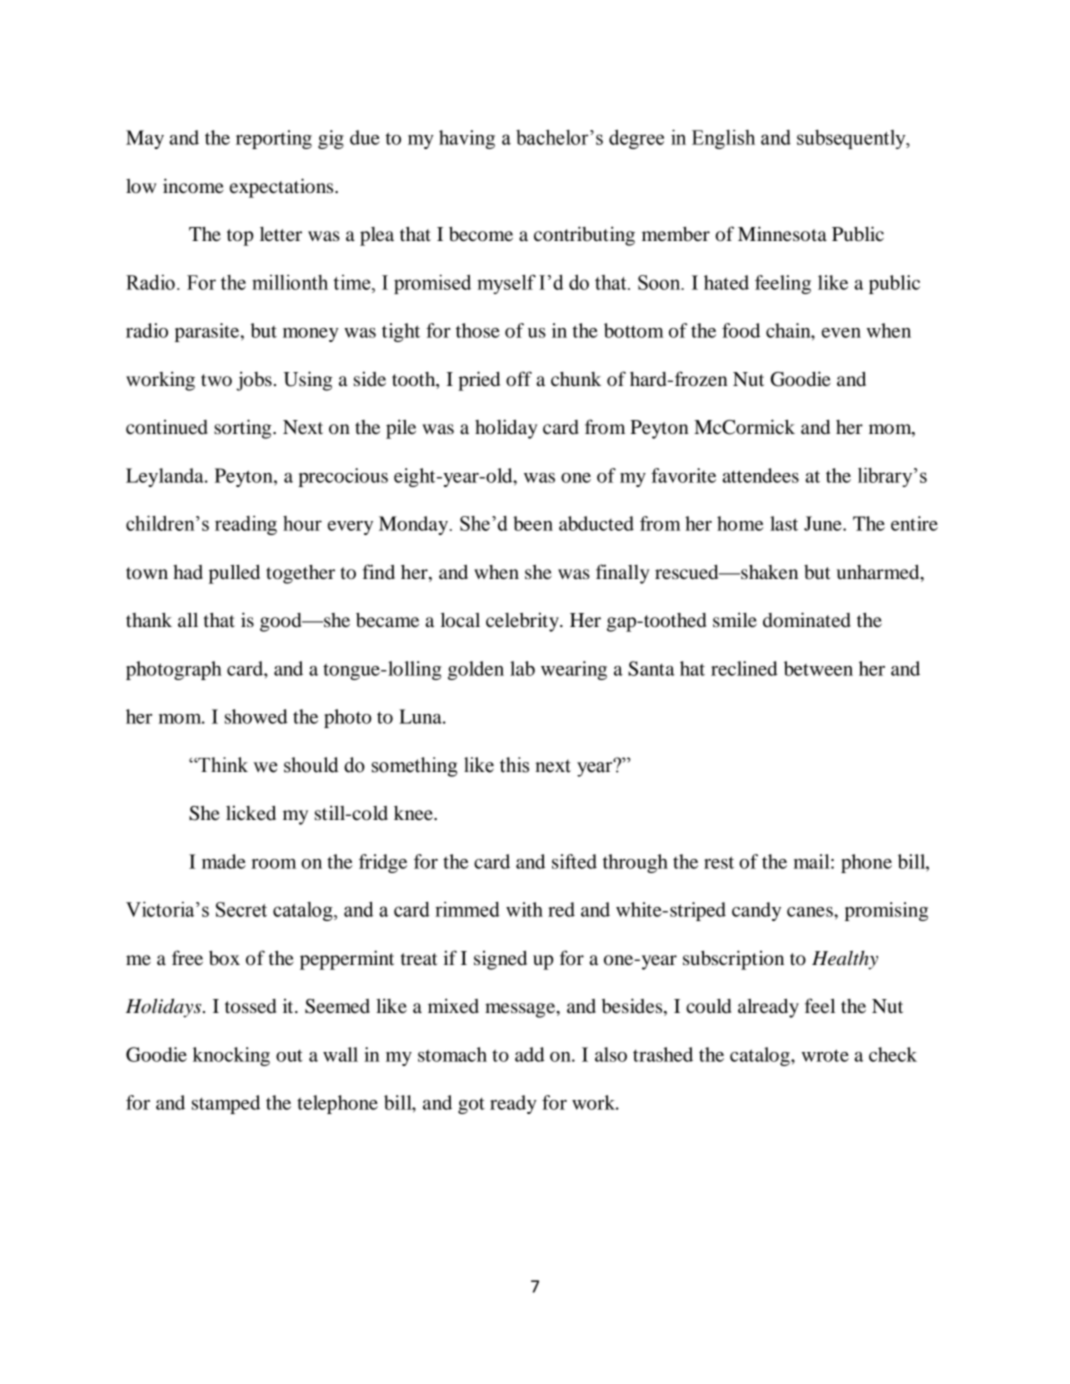  What do you see at coordinates (467, 139) in the image?
I see `having` at bounding box center [467, 139].
